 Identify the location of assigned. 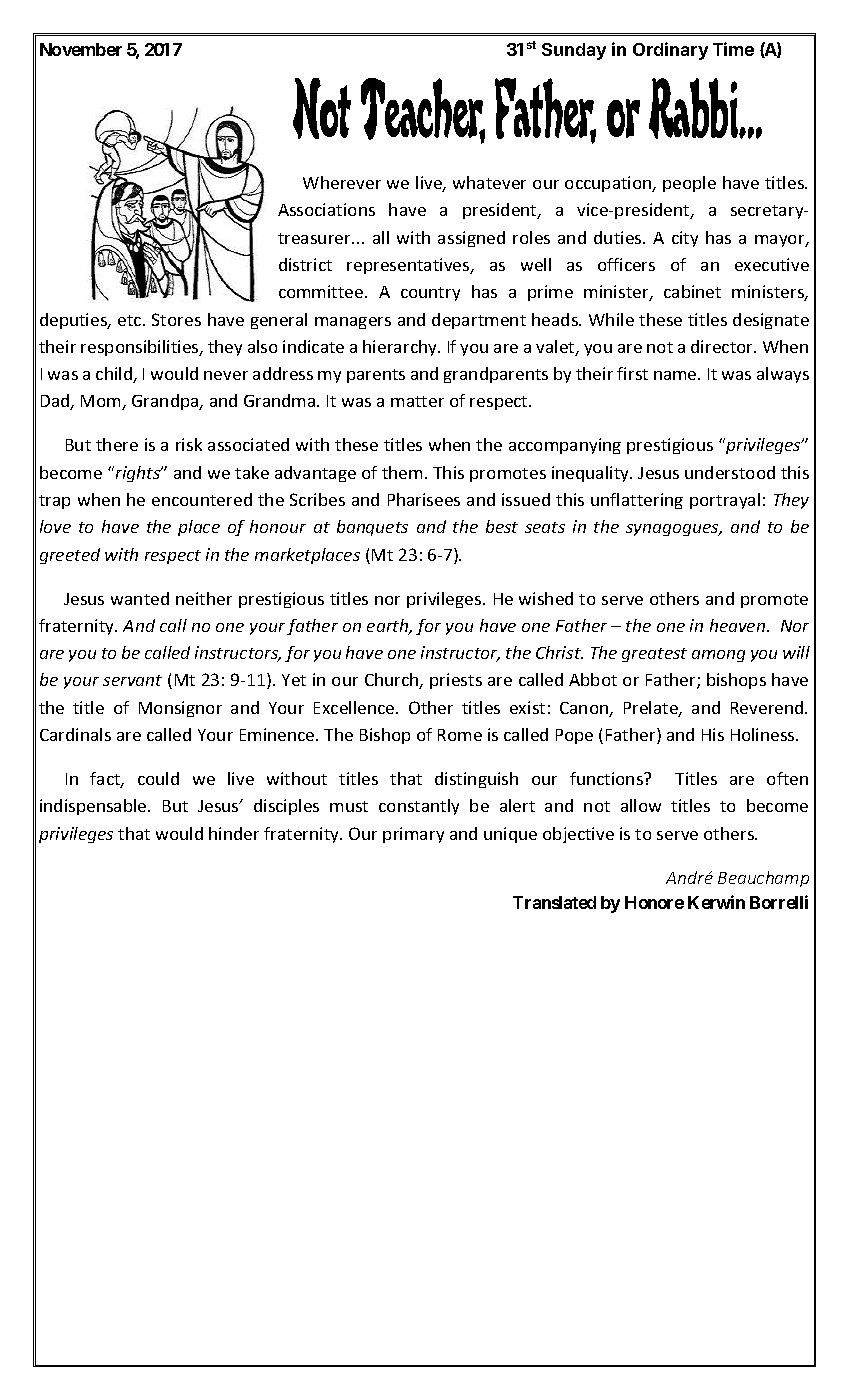
(471, 239).
